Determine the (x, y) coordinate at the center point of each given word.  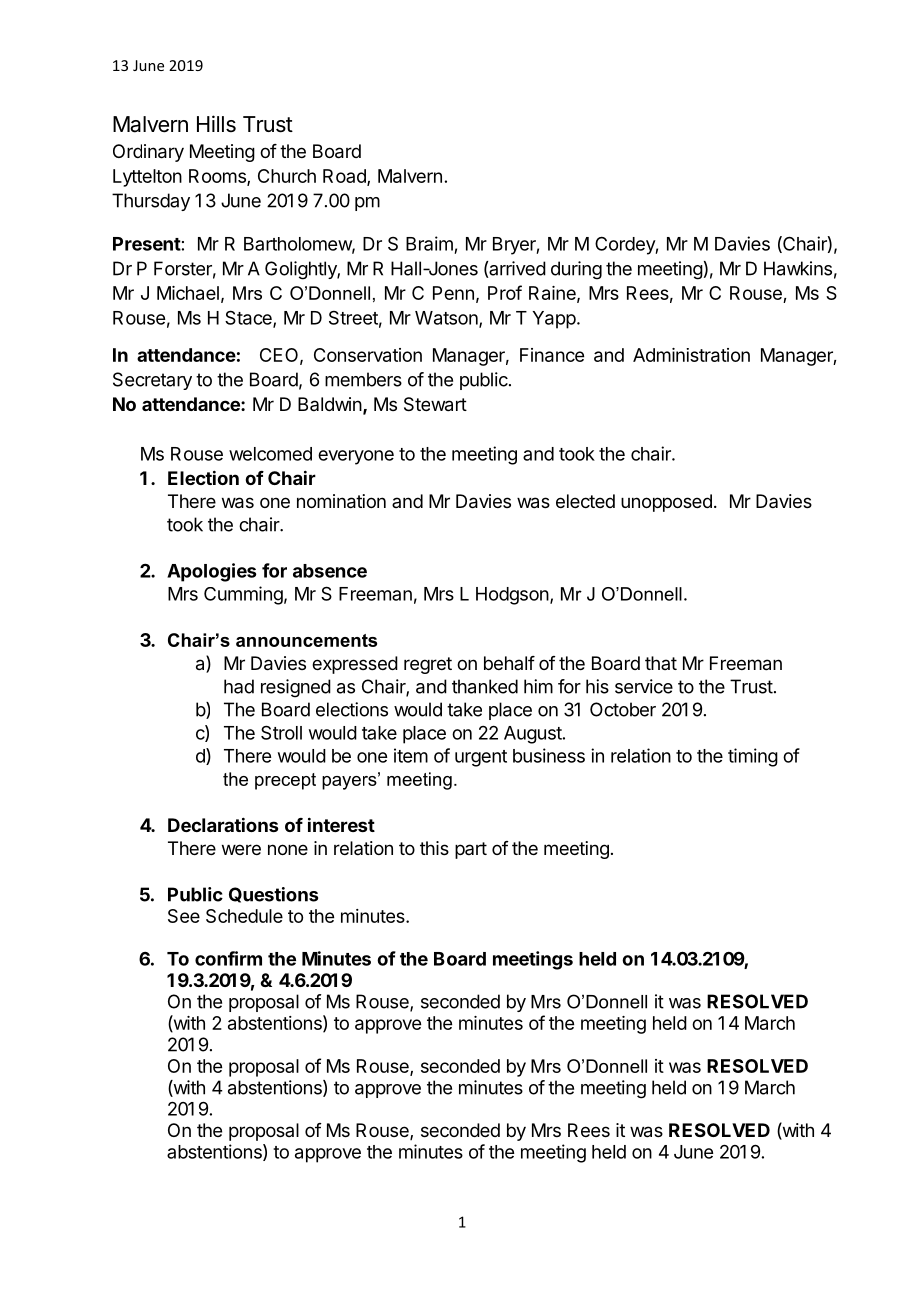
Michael (188, 293)
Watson (447, 319)
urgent (481, 758)
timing (753, 757)
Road (345, 177)
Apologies (211, 572)
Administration (691, 355)
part (471, 850)
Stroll (281, 732)
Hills (216, 124)
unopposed (666, 503)
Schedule (244, 916)
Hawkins (798, 268)
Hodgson (512, 596)
